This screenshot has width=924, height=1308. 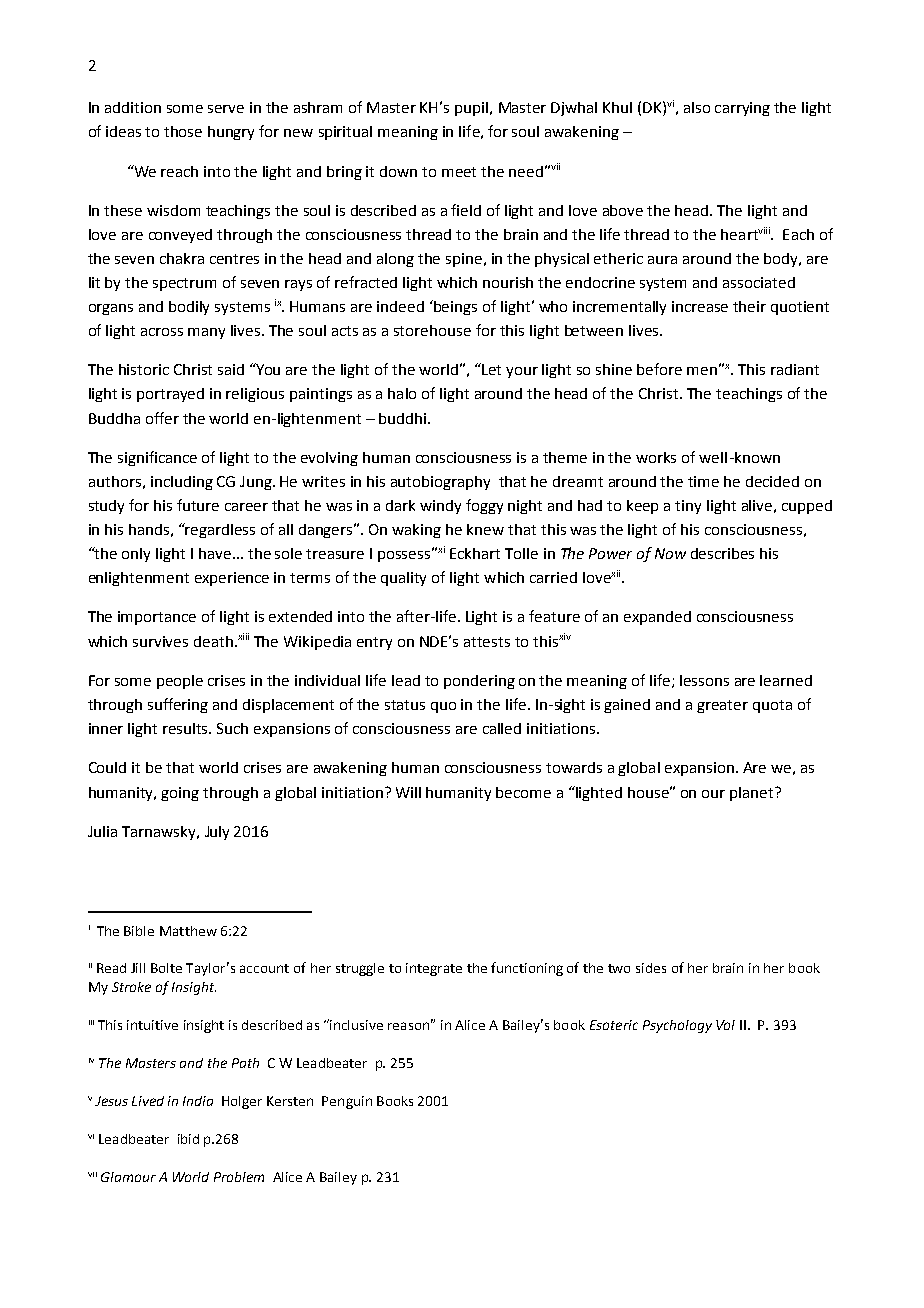 I want to click on carrying, so click(x=742, y=109).
